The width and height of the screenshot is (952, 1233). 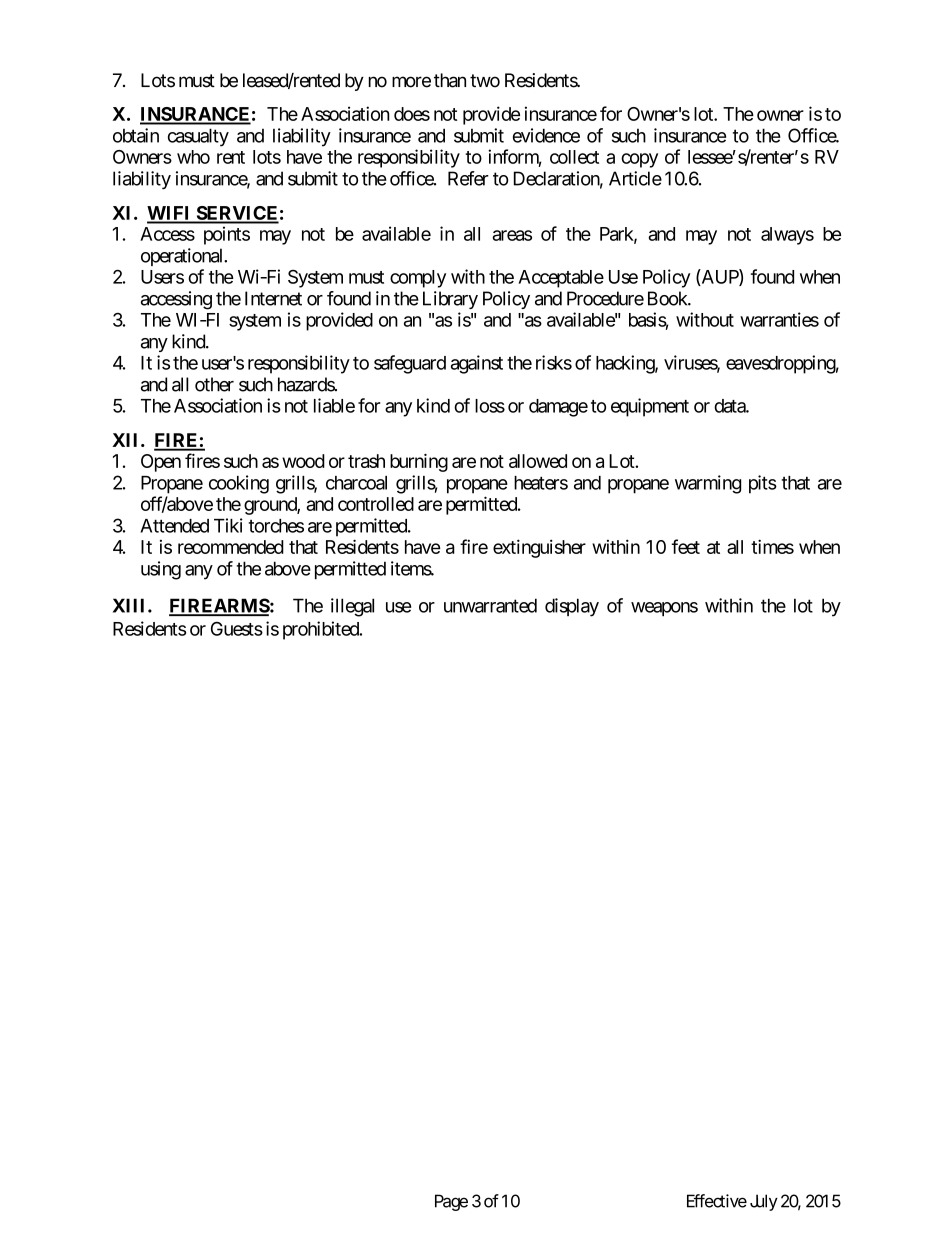 What do you see at coordinates (477, 364) in the screenshot?
I see `against` at bounding box center [477, 364].
